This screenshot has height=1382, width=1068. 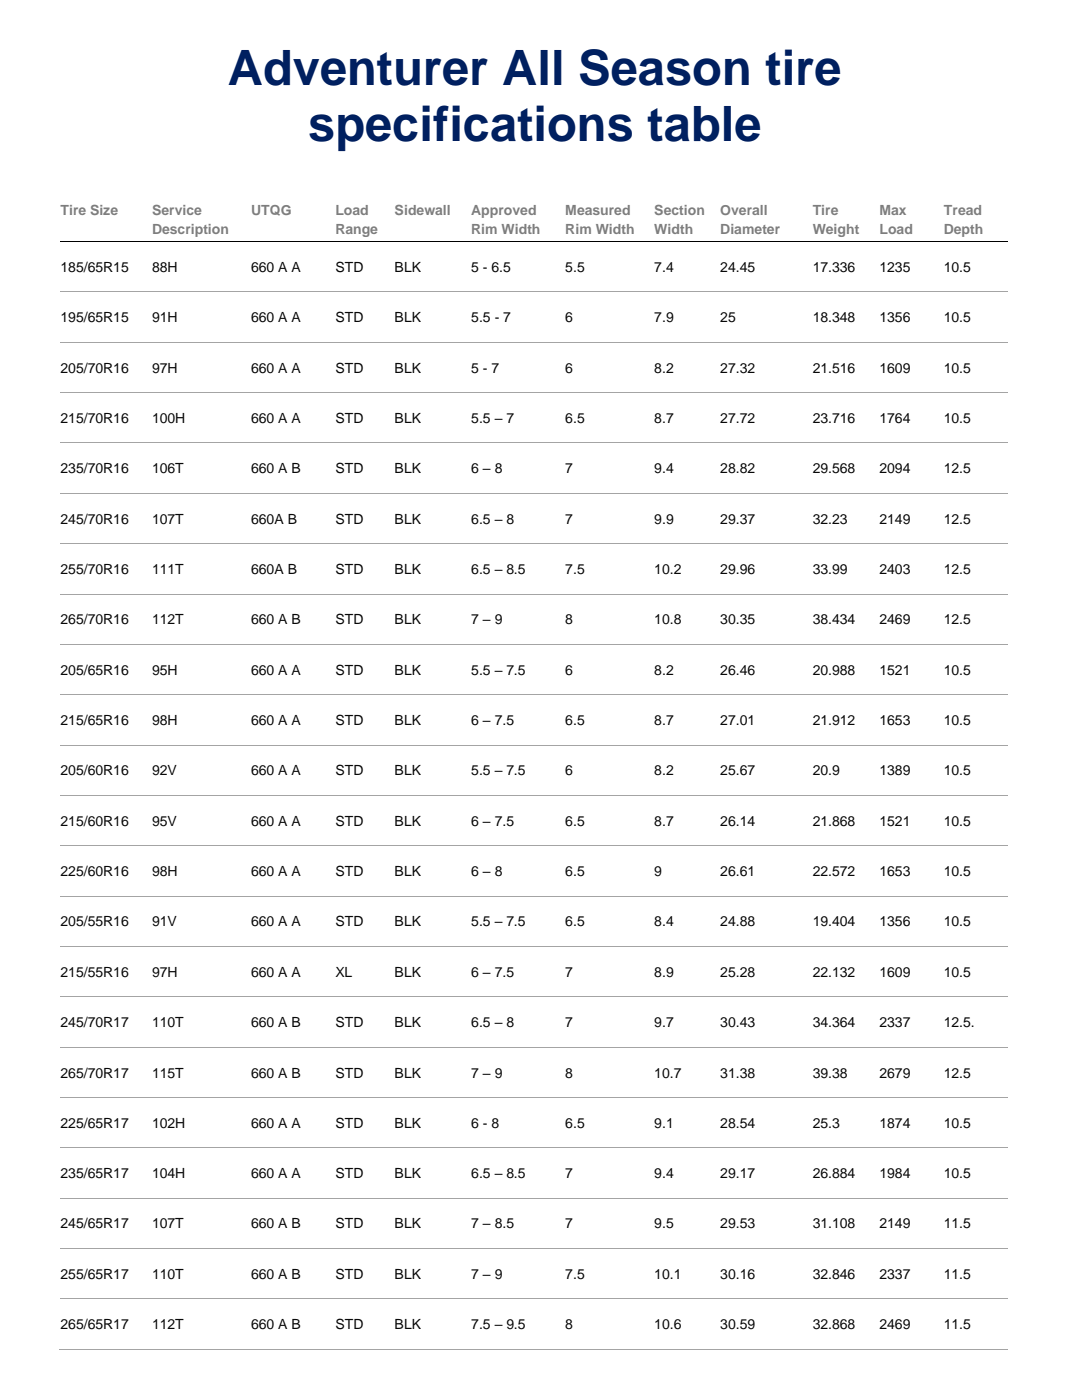 What do you see at coordinates (664, 67) in the screenshot?
I see `Season` at bounding box center [664, 67].
